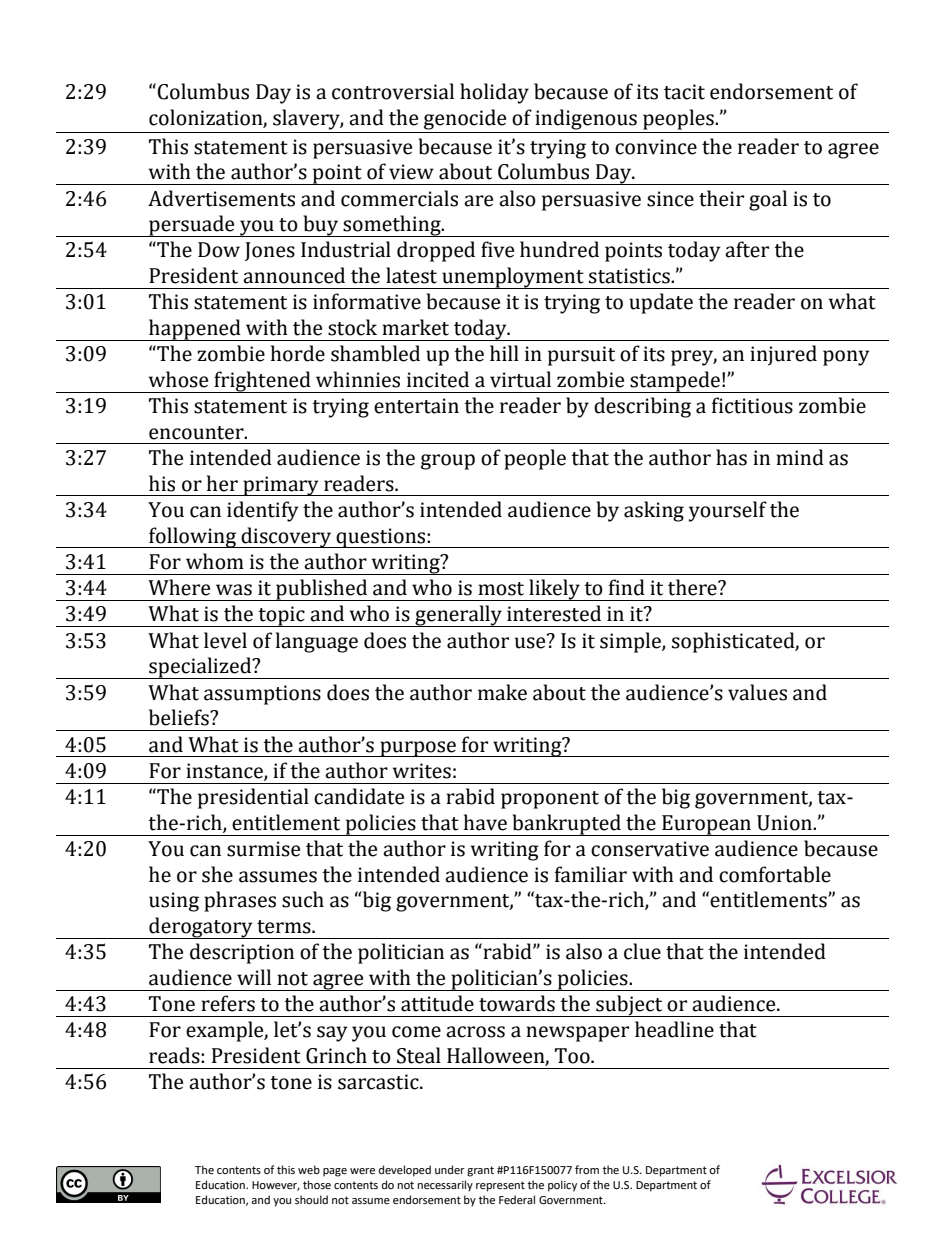 The height and width of the screenshot is (1233, 952). Describe the element at coordinates (276, 1186) in the screenshot. I see `However` at that location.
